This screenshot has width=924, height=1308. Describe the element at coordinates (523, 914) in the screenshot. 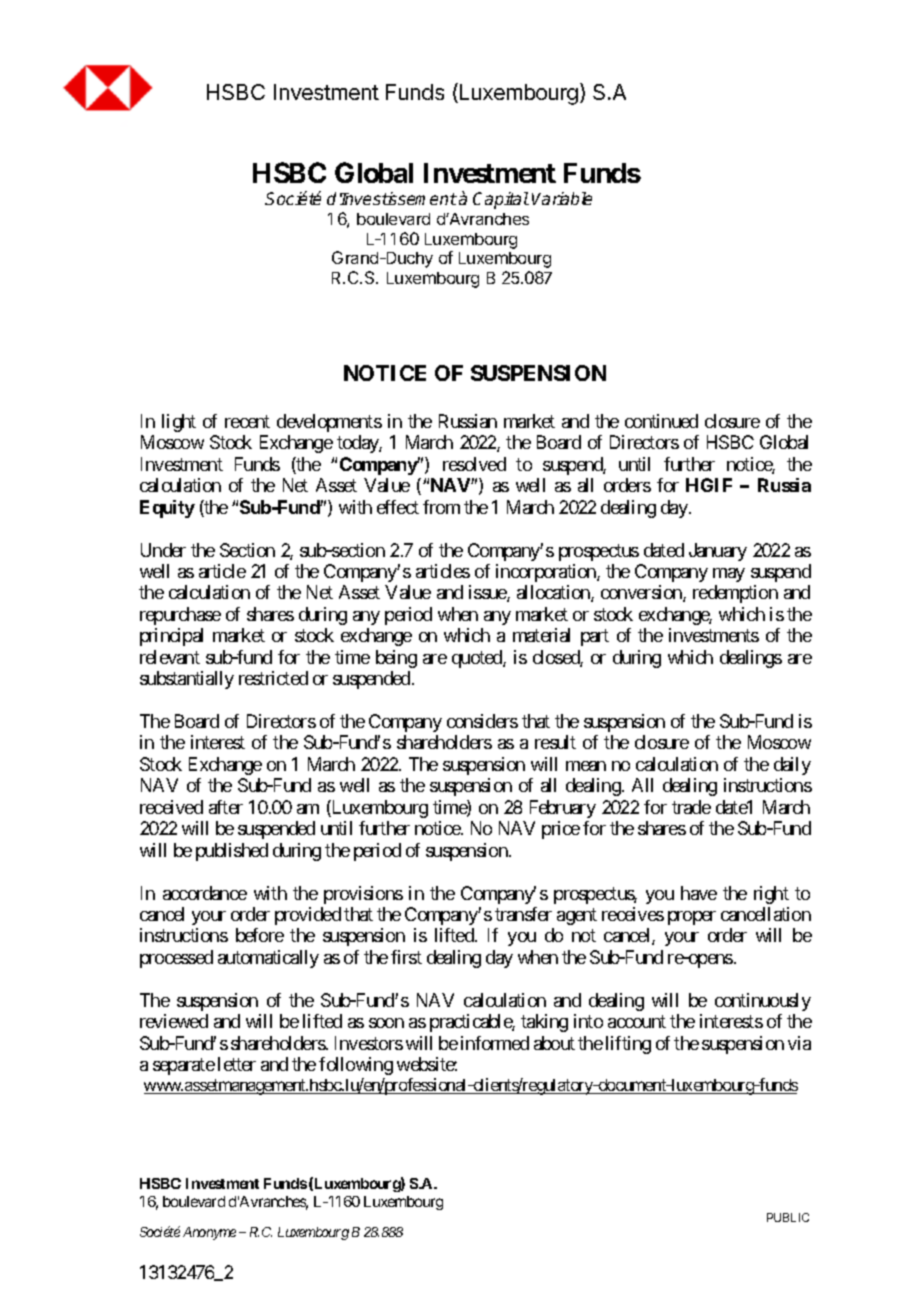

I see `transfer` at that location.
